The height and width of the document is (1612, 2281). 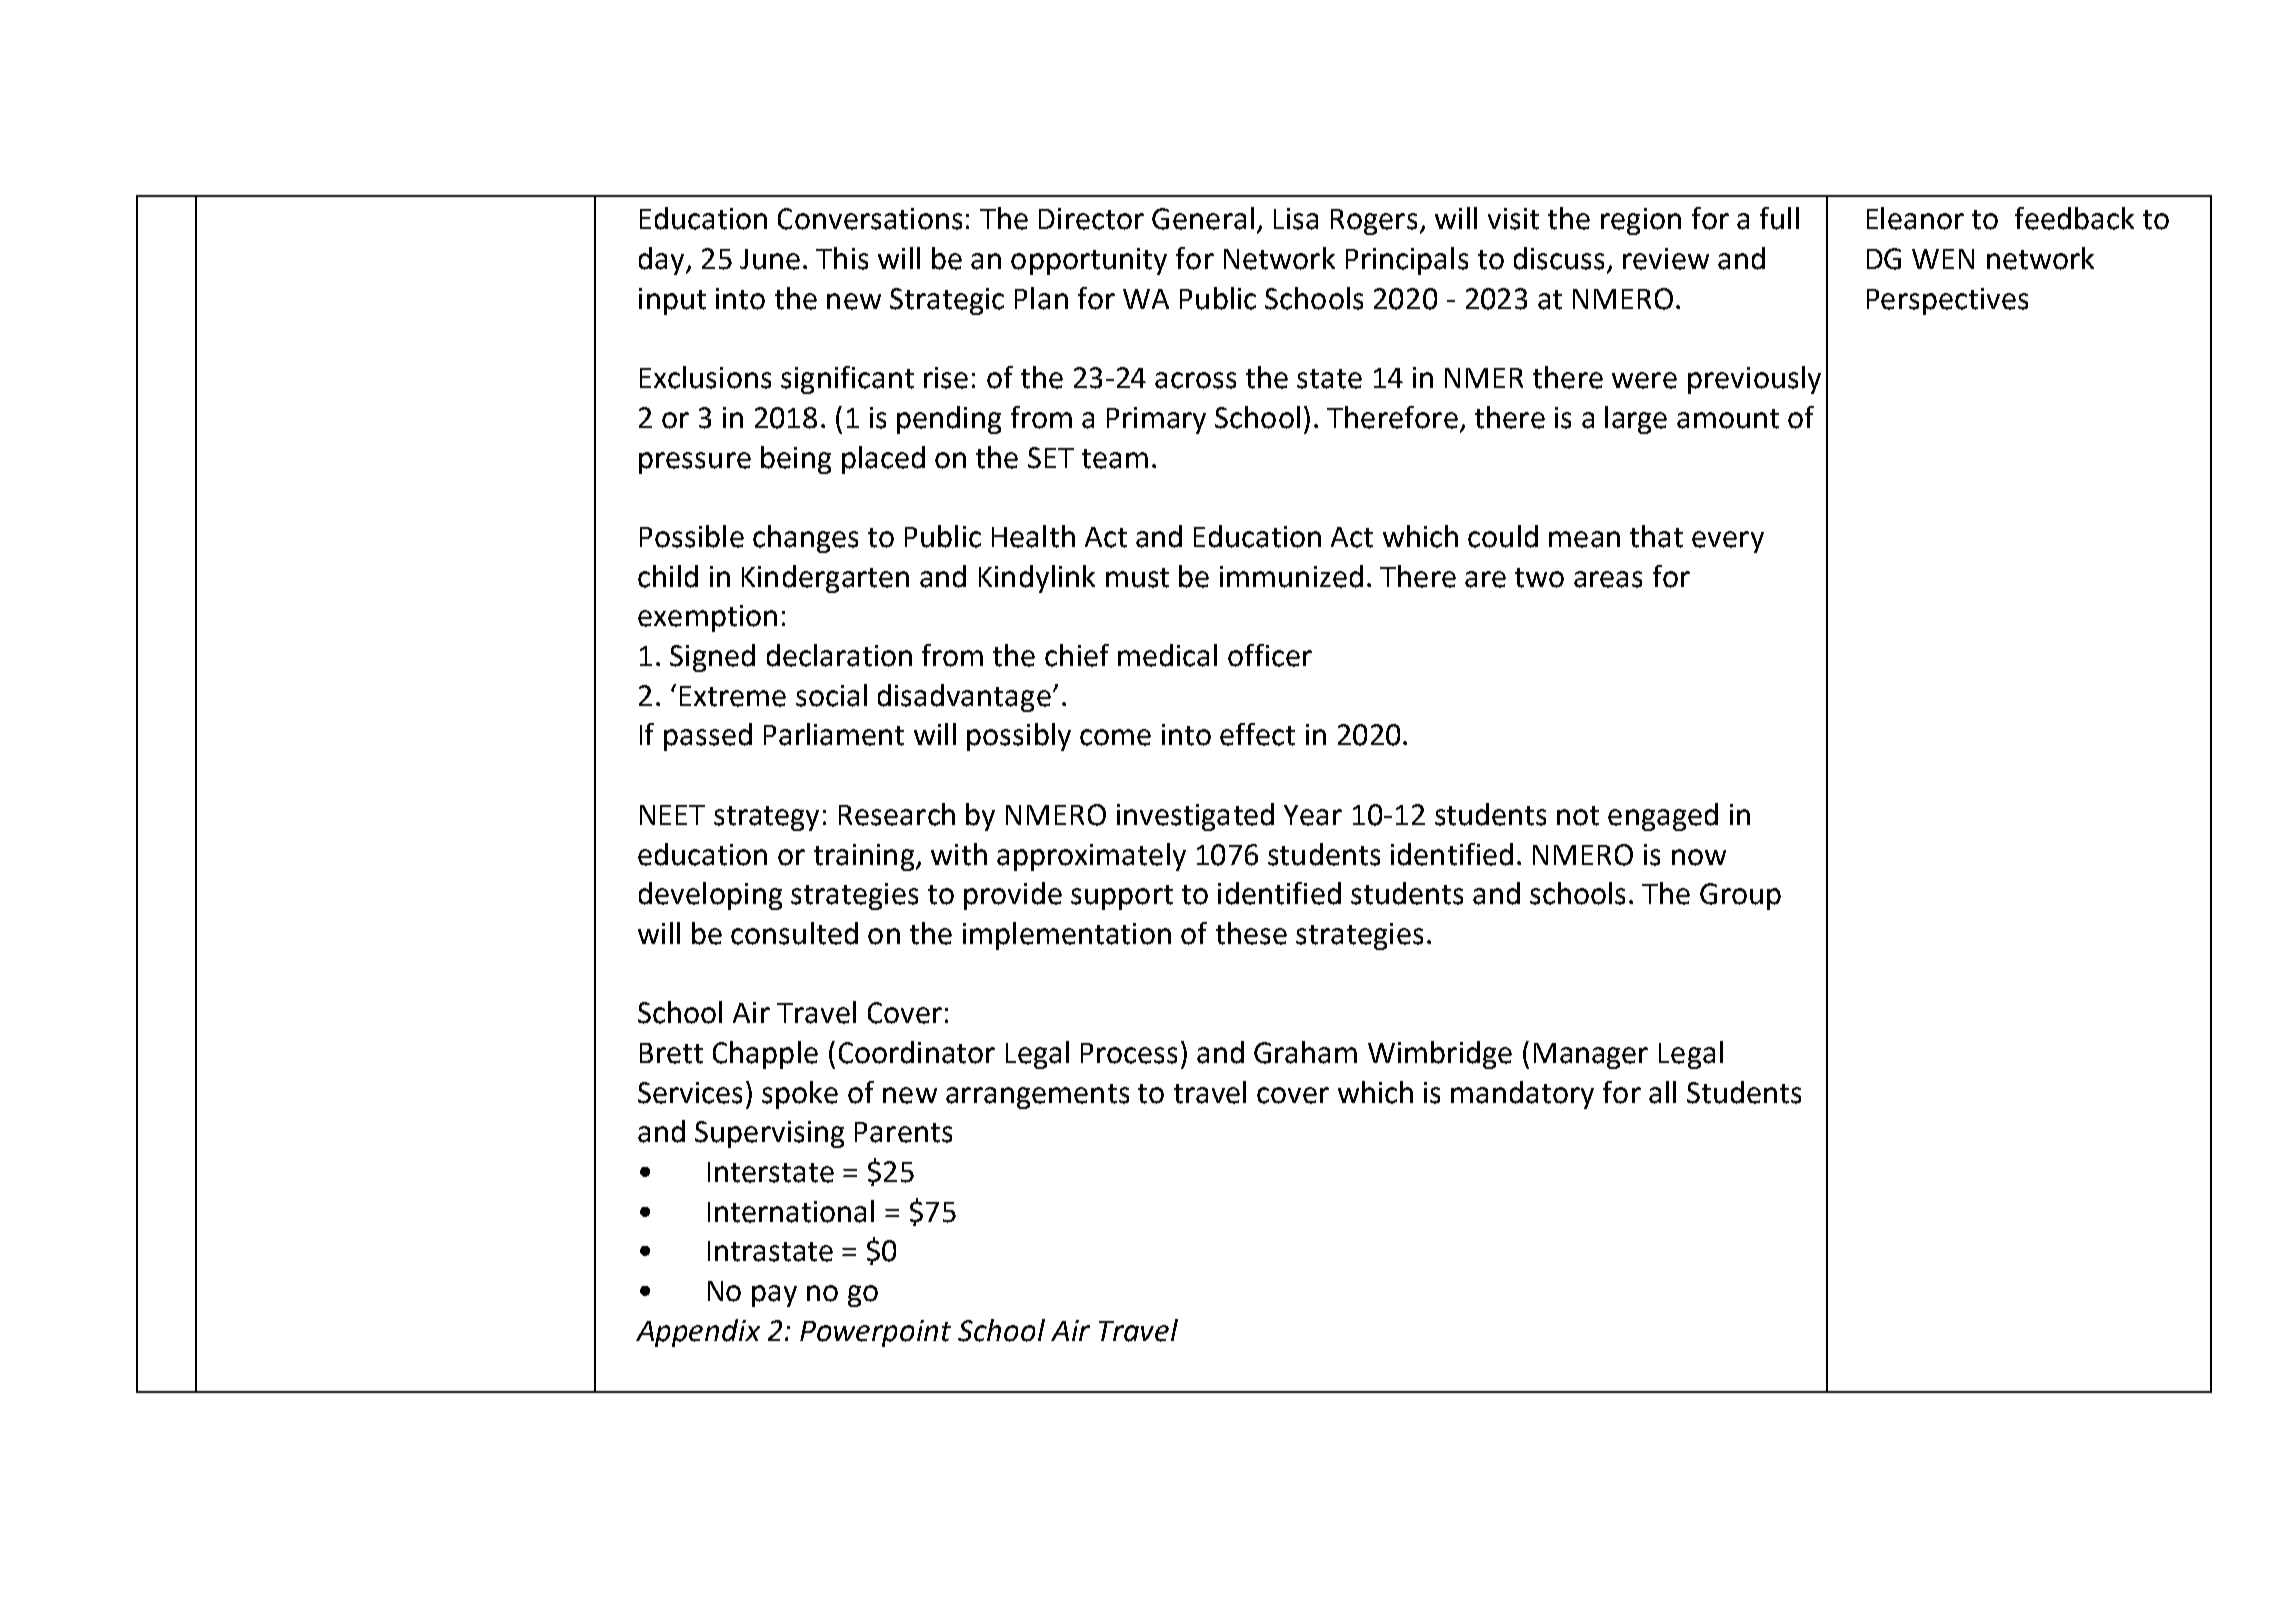 I want to click on every, so click(x=1728, y=542).
